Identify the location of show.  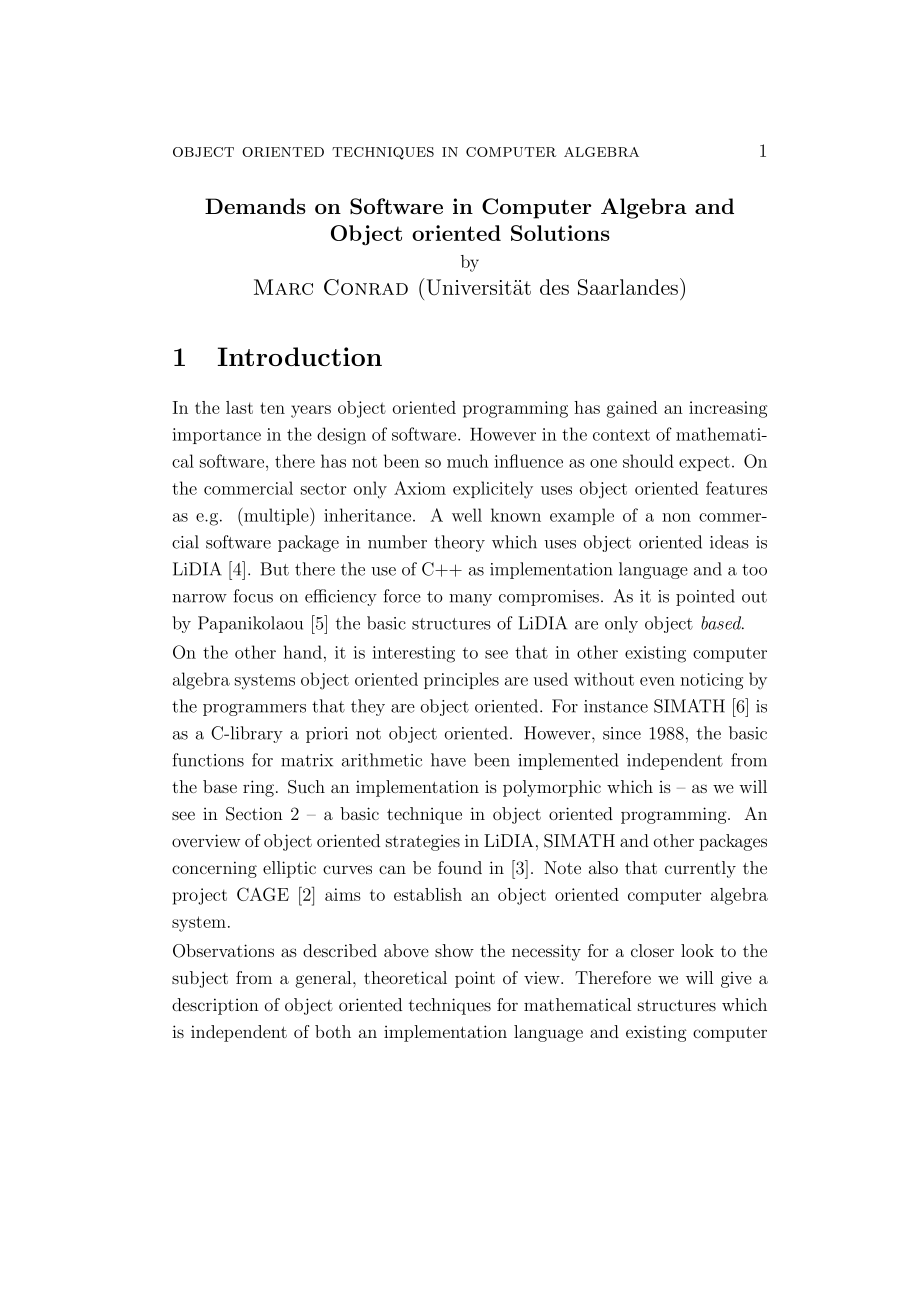
(454, 950).
